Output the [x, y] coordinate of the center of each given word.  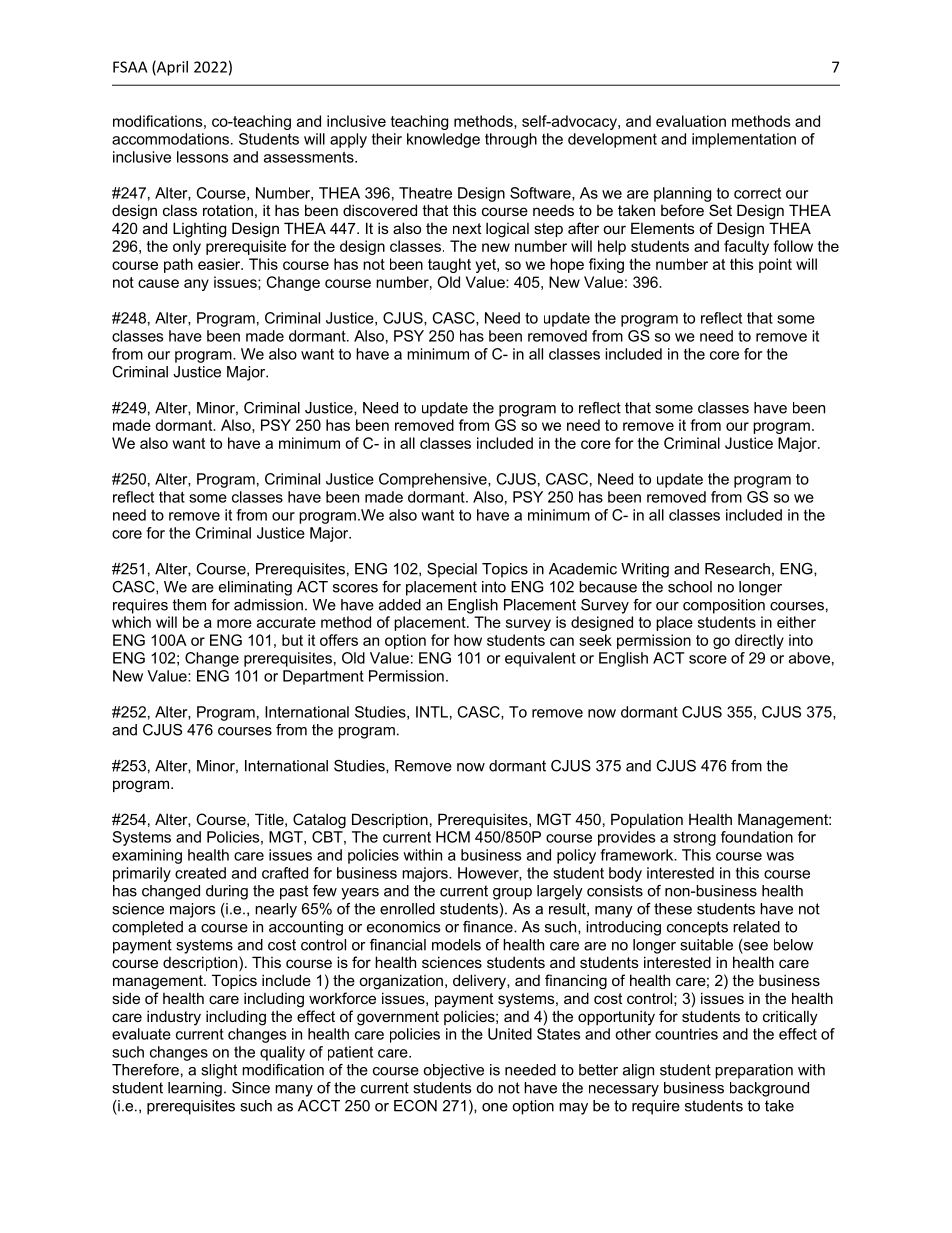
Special [452, 570]
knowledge [443, 140]
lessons [202, 157]
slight [219, 1071]
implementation [744, 140]
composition [724, 606]
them [189, 605]
